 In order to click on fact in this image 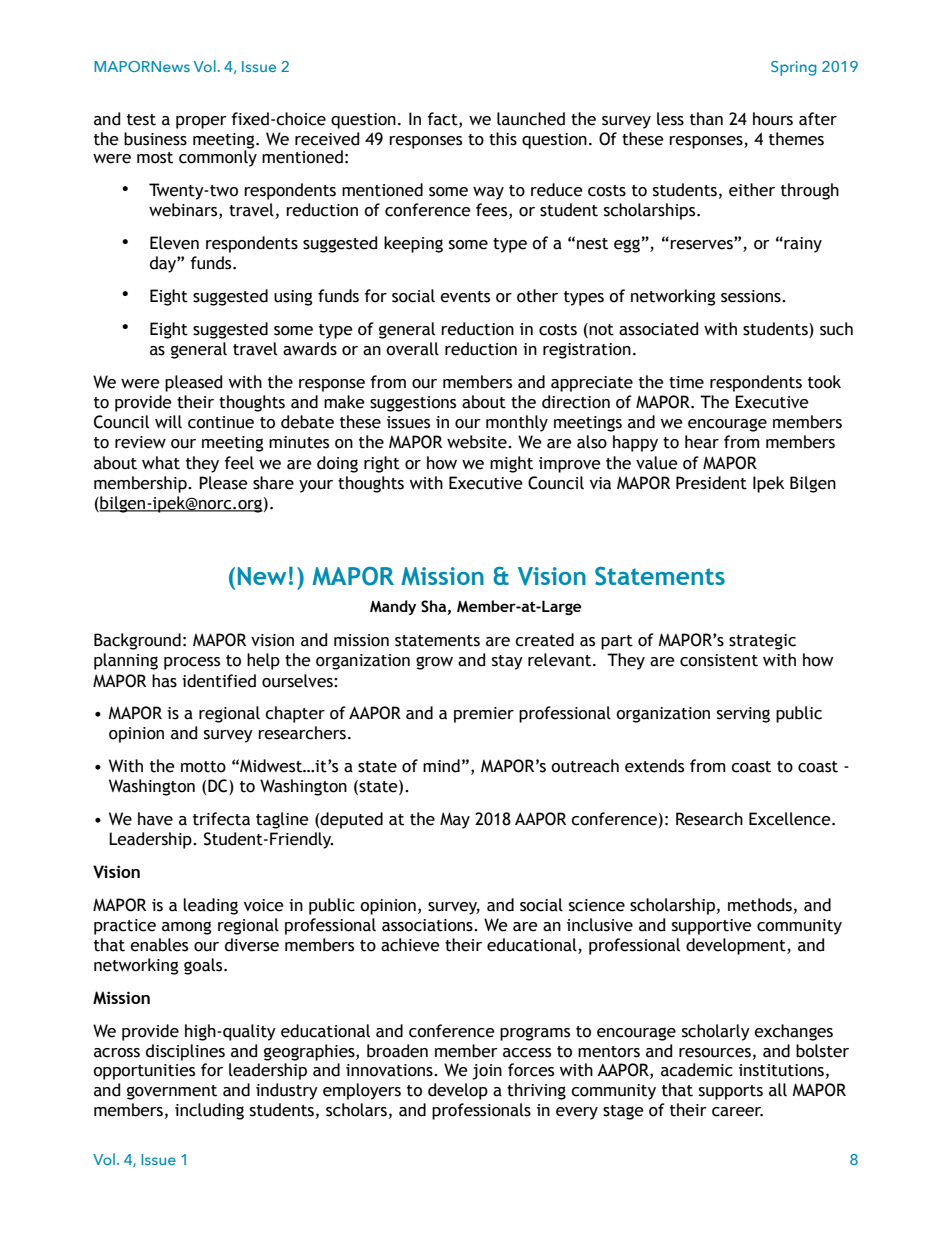, I will do `click(443, 119)`.
